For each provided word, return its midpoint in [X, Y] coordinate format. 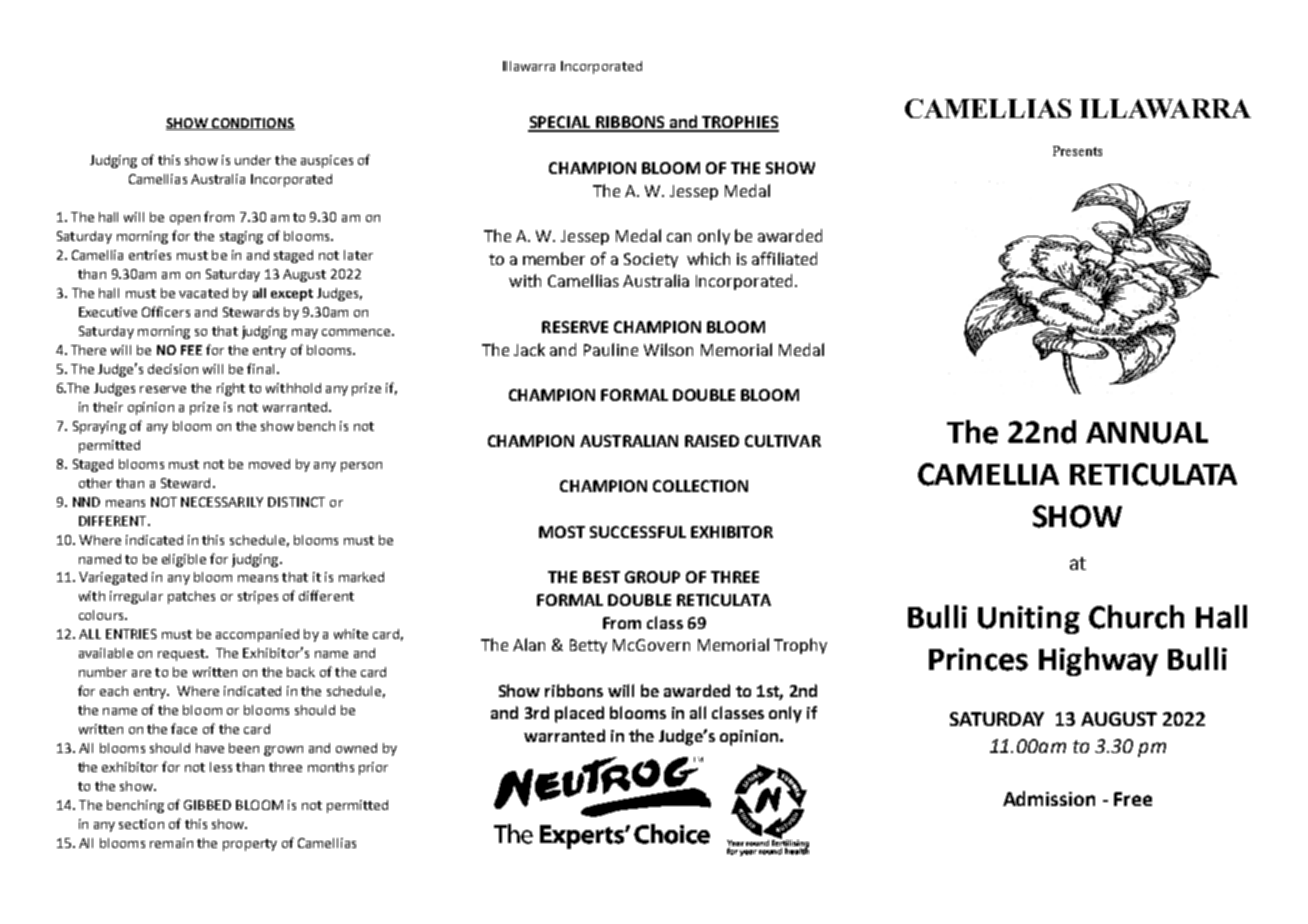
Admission [1049, 798]
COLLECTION [700, 486]
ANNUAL [1147, 433]
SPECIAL [560, 123]
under [253, 160]
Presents [1077, 151]
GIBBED [207, 805]
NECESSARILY [222, 502]
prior [373, 768]
